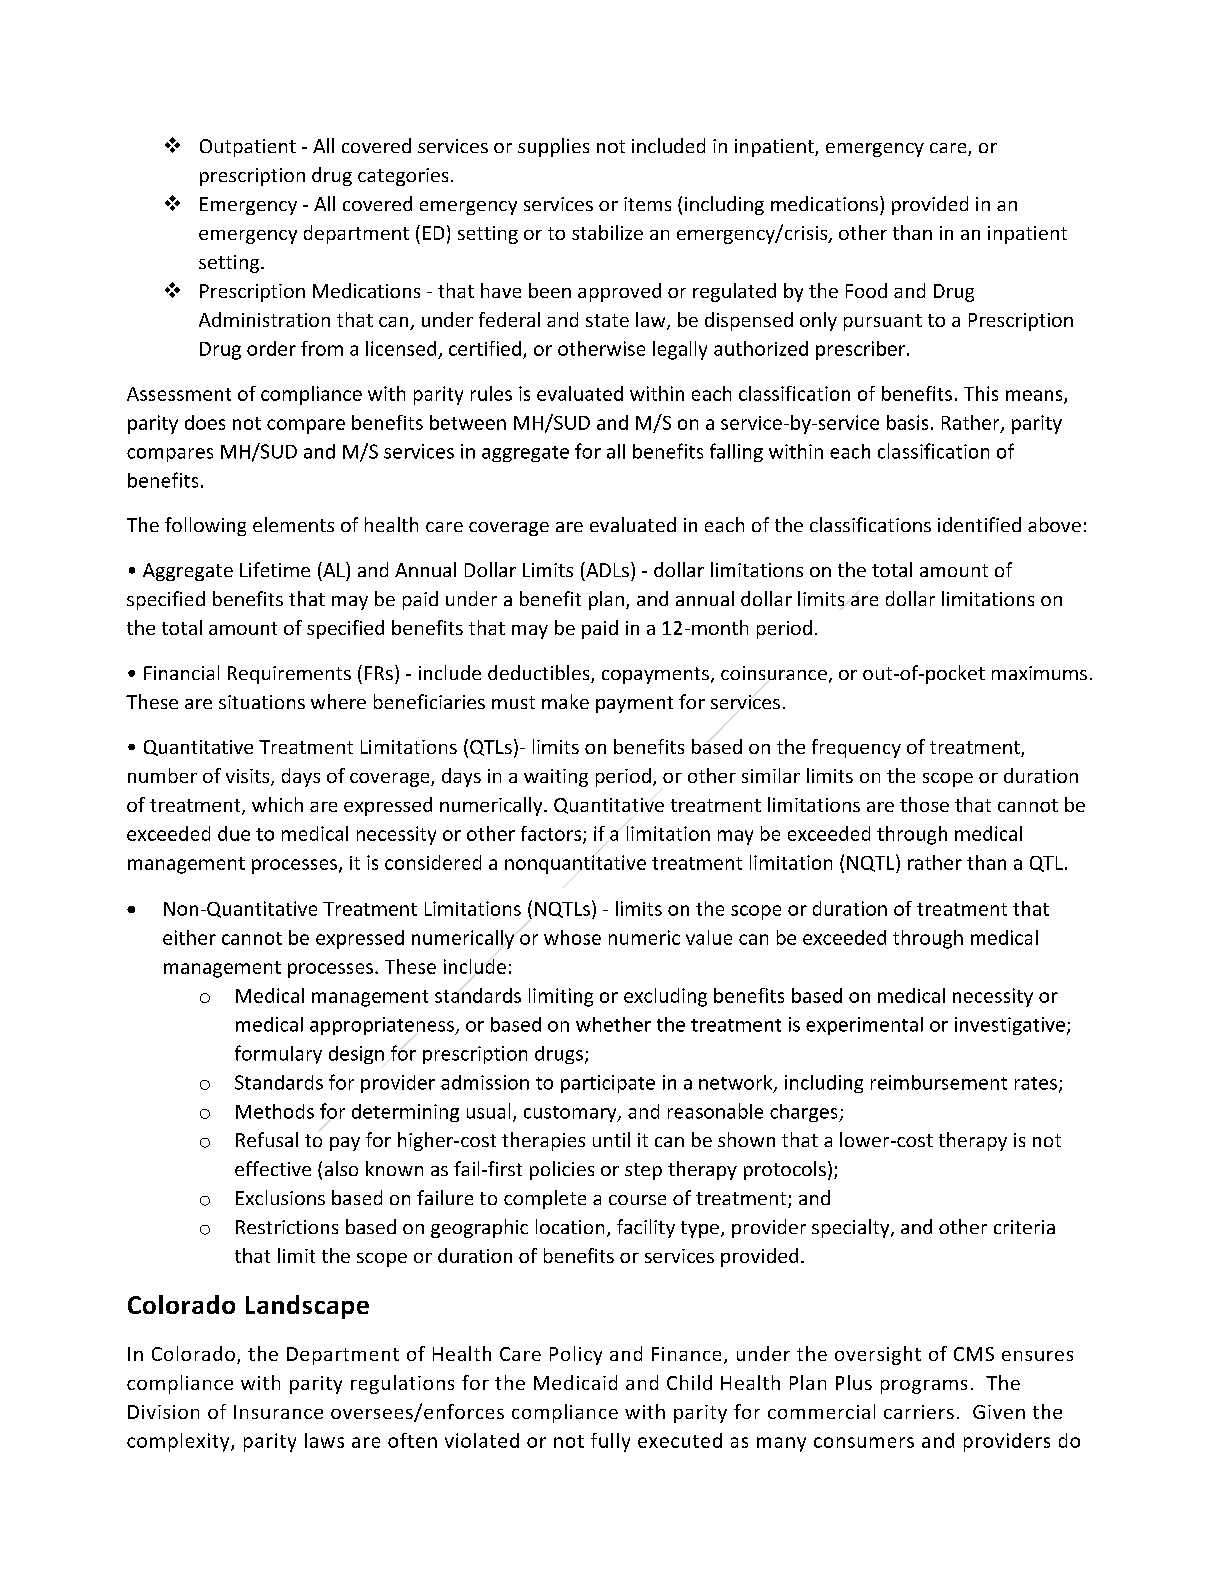 This screenshot has width=1222, height=1582. Describe the element at coordinates (866, 290) in the screenshot. I see `Food` at that location.
